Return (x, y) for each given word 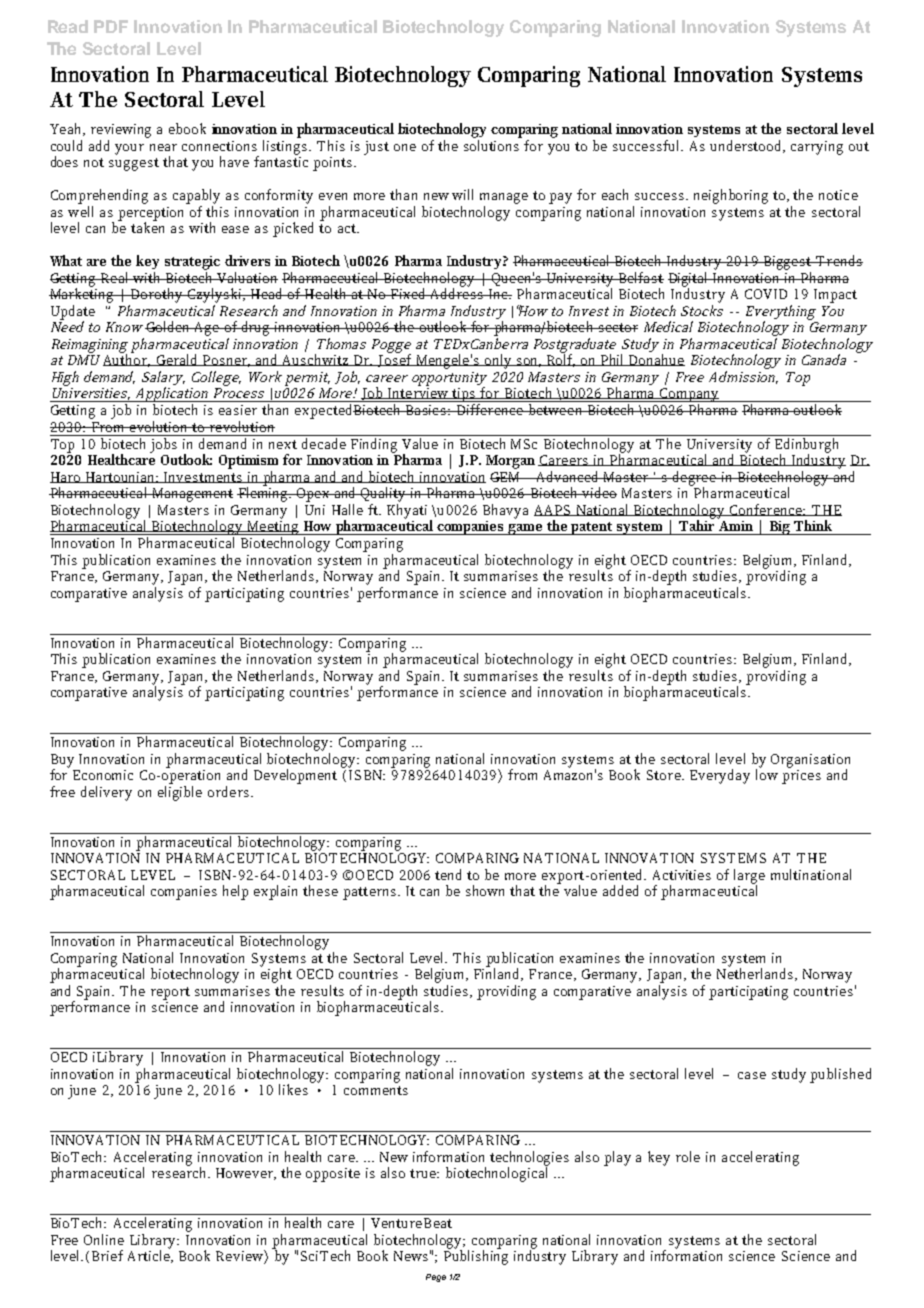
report (170, 993)
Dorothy (157, 295)
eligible (180, 792)
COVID (766, 294)
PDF (111, 26)
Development (295, 776)
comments (376, 1090)
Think (813, 525)
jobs (164, 444)
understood (747, 146)
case (752, 1075)
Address (456, 292)
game (526, 529)
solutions (491, 145)
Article (150, 1255)
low (767, 773)
